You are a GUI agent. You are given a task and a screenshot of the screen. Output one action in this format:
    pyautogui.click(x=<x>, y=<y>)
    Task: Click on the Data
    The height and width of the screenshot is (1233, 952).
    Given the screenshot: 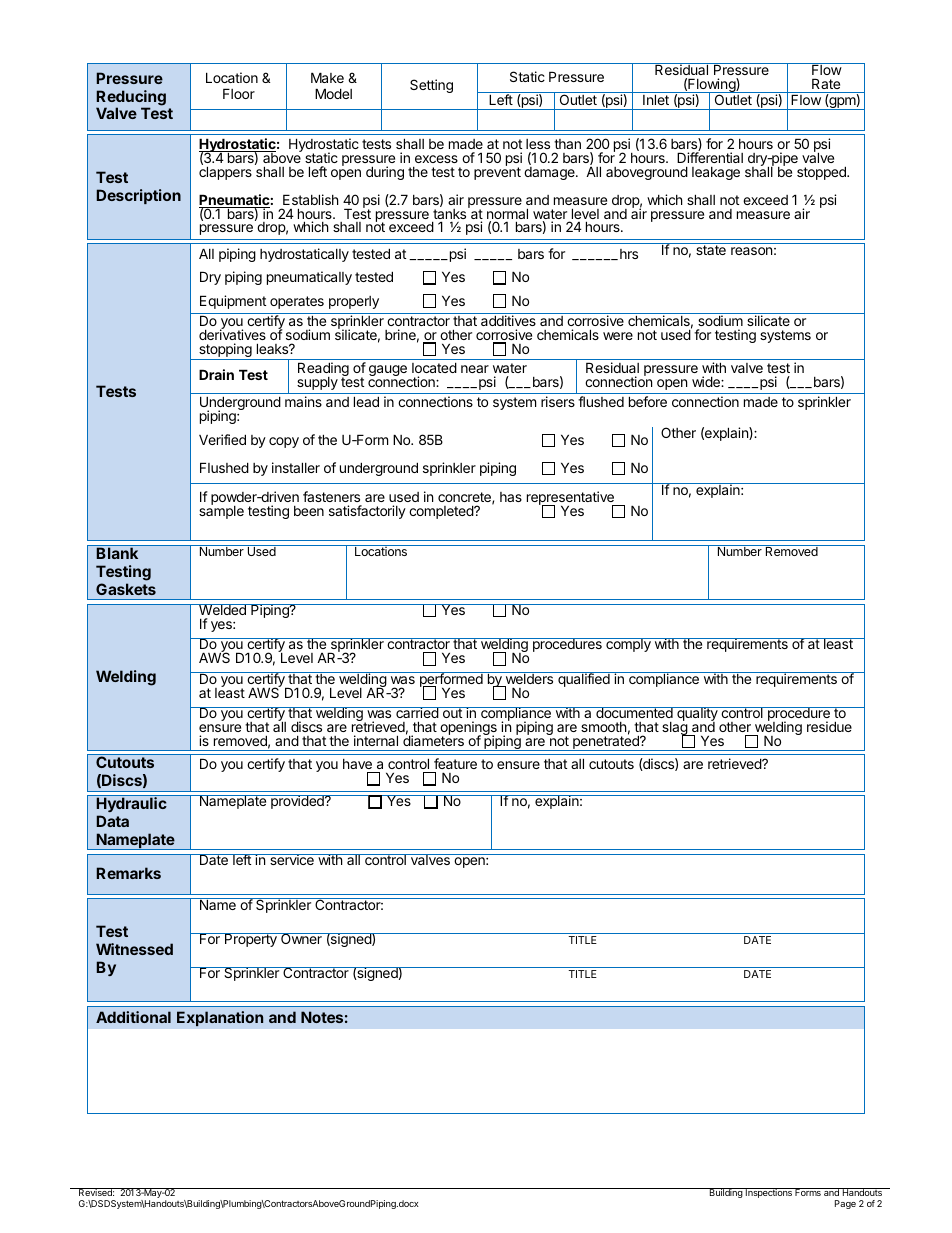 What is the action you would take?
    pyautogui.click(x=113, y=821)
